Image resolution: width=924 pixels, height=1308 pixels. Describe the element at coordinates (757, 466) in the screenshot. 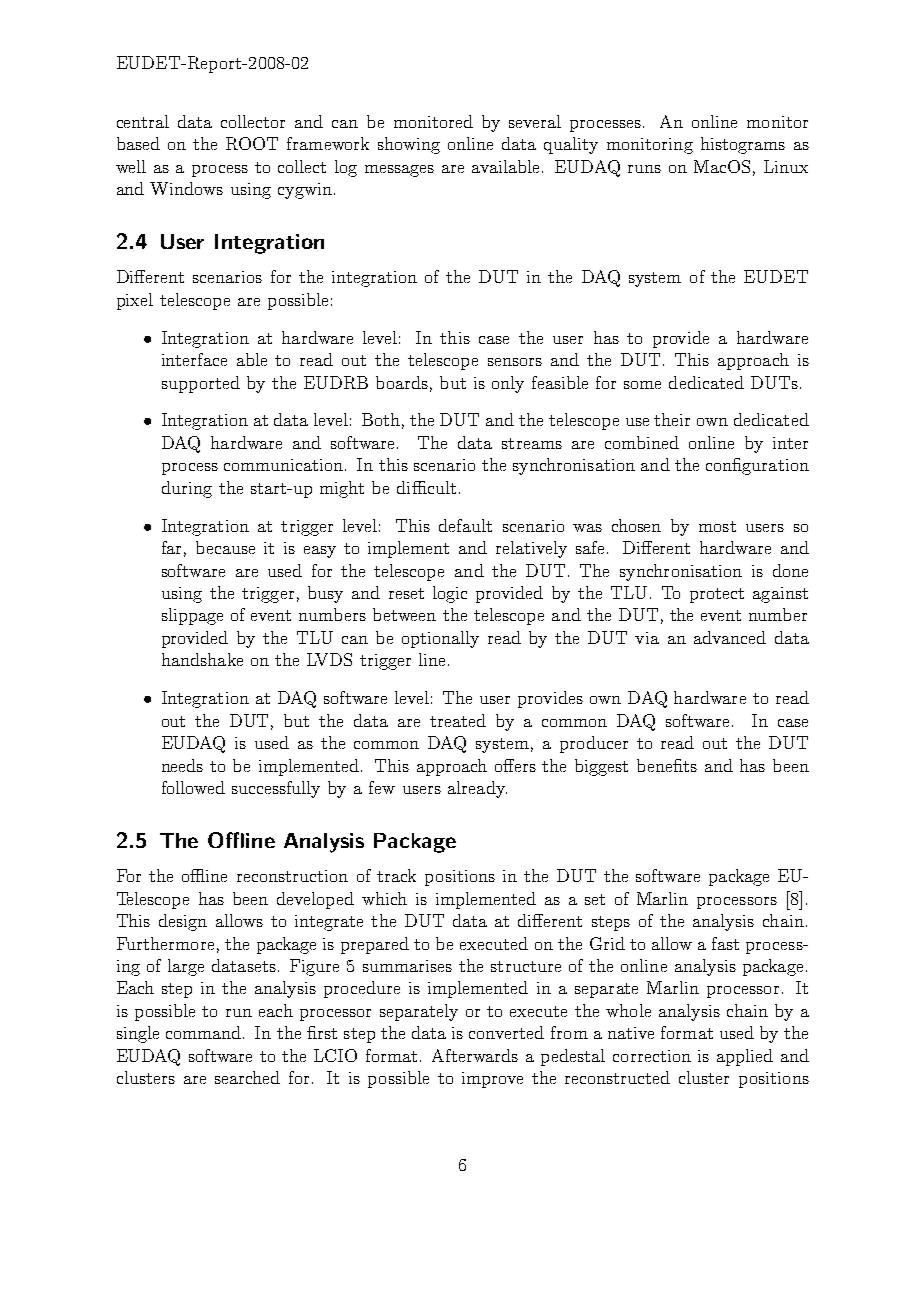

I see `configuration` at that location.
